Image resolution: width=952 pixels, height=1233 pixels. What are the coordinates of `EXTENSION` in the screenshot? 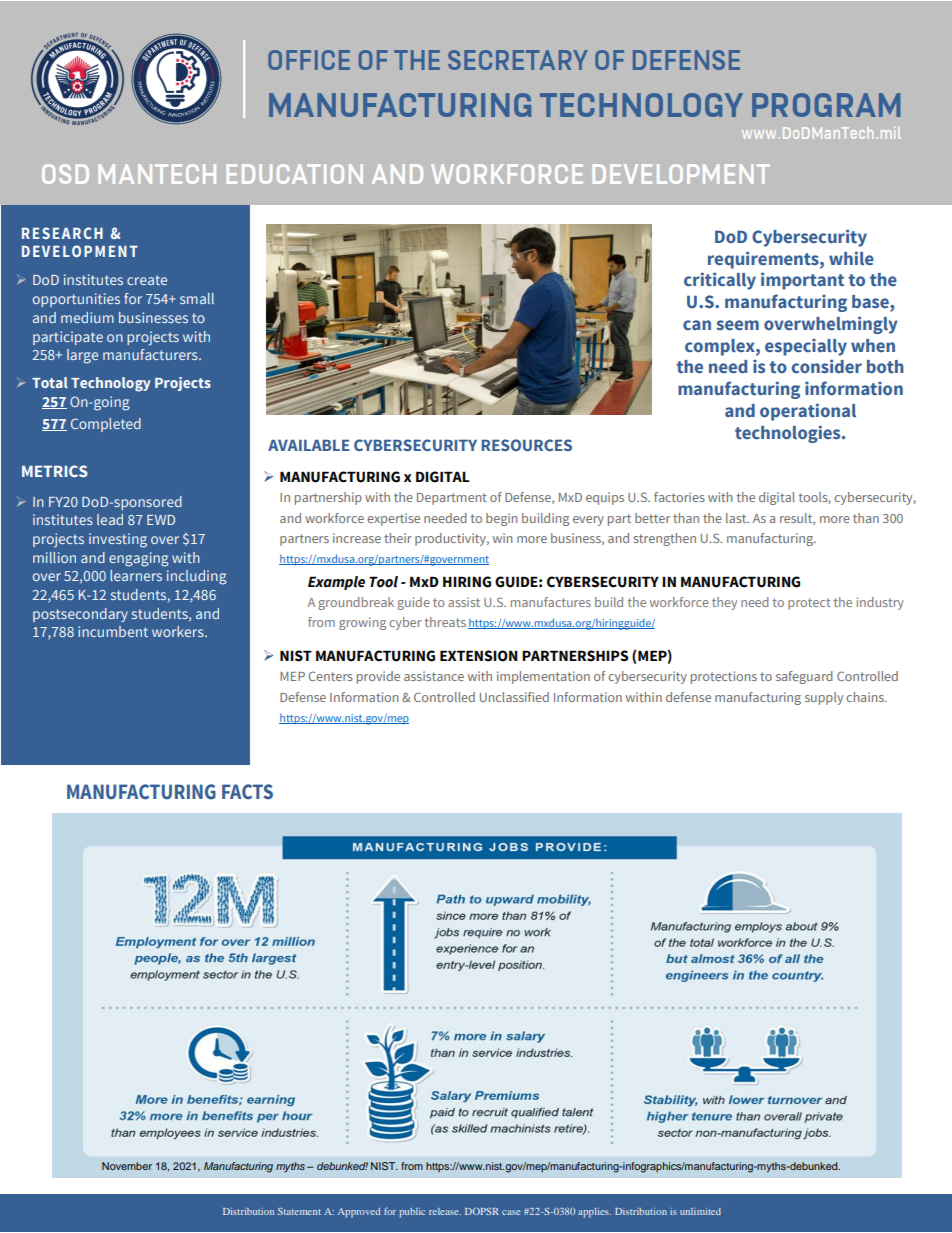 It's located at (479, 656).
